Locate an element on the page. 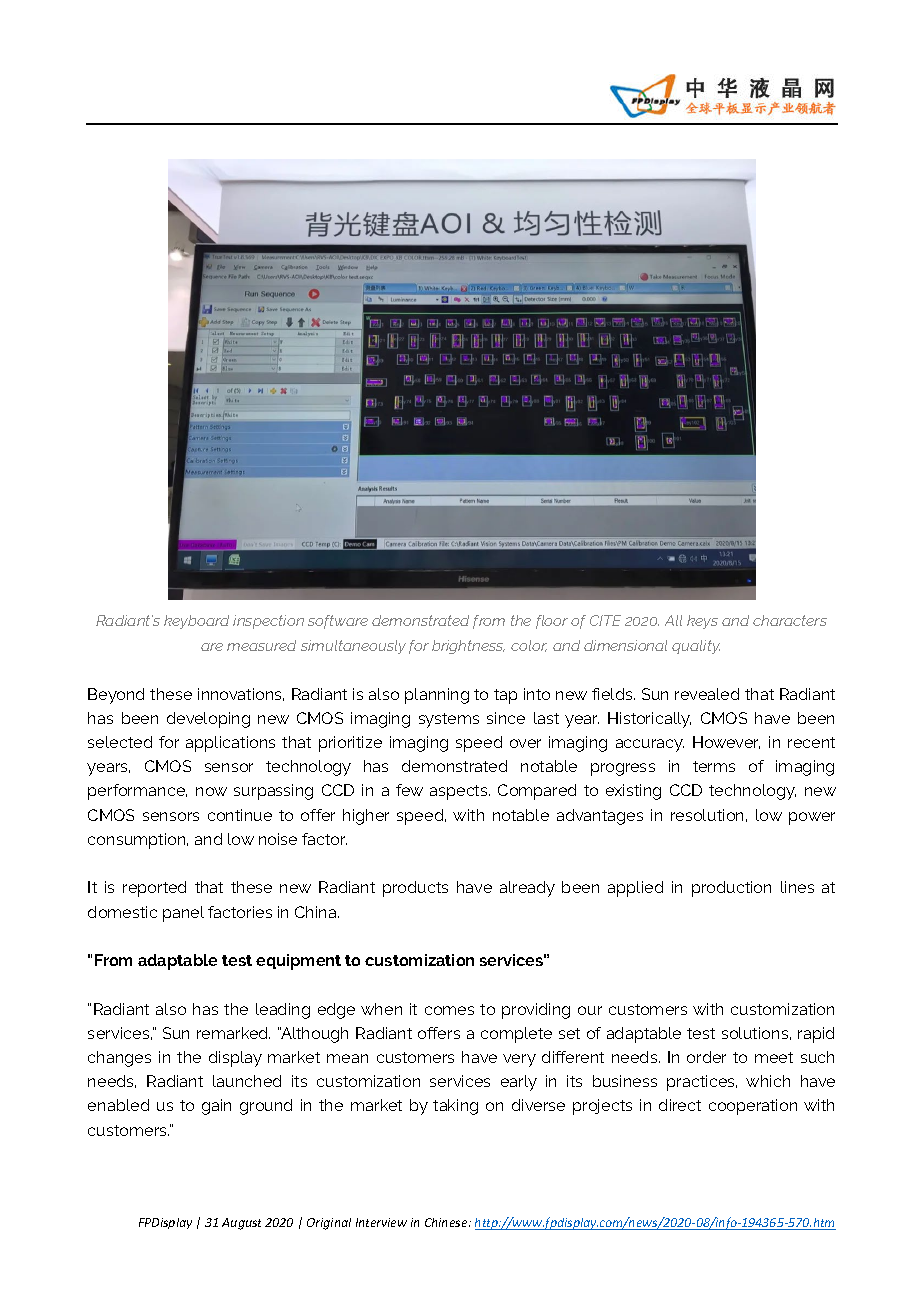  aspects is located at coordinates (460, 792).
